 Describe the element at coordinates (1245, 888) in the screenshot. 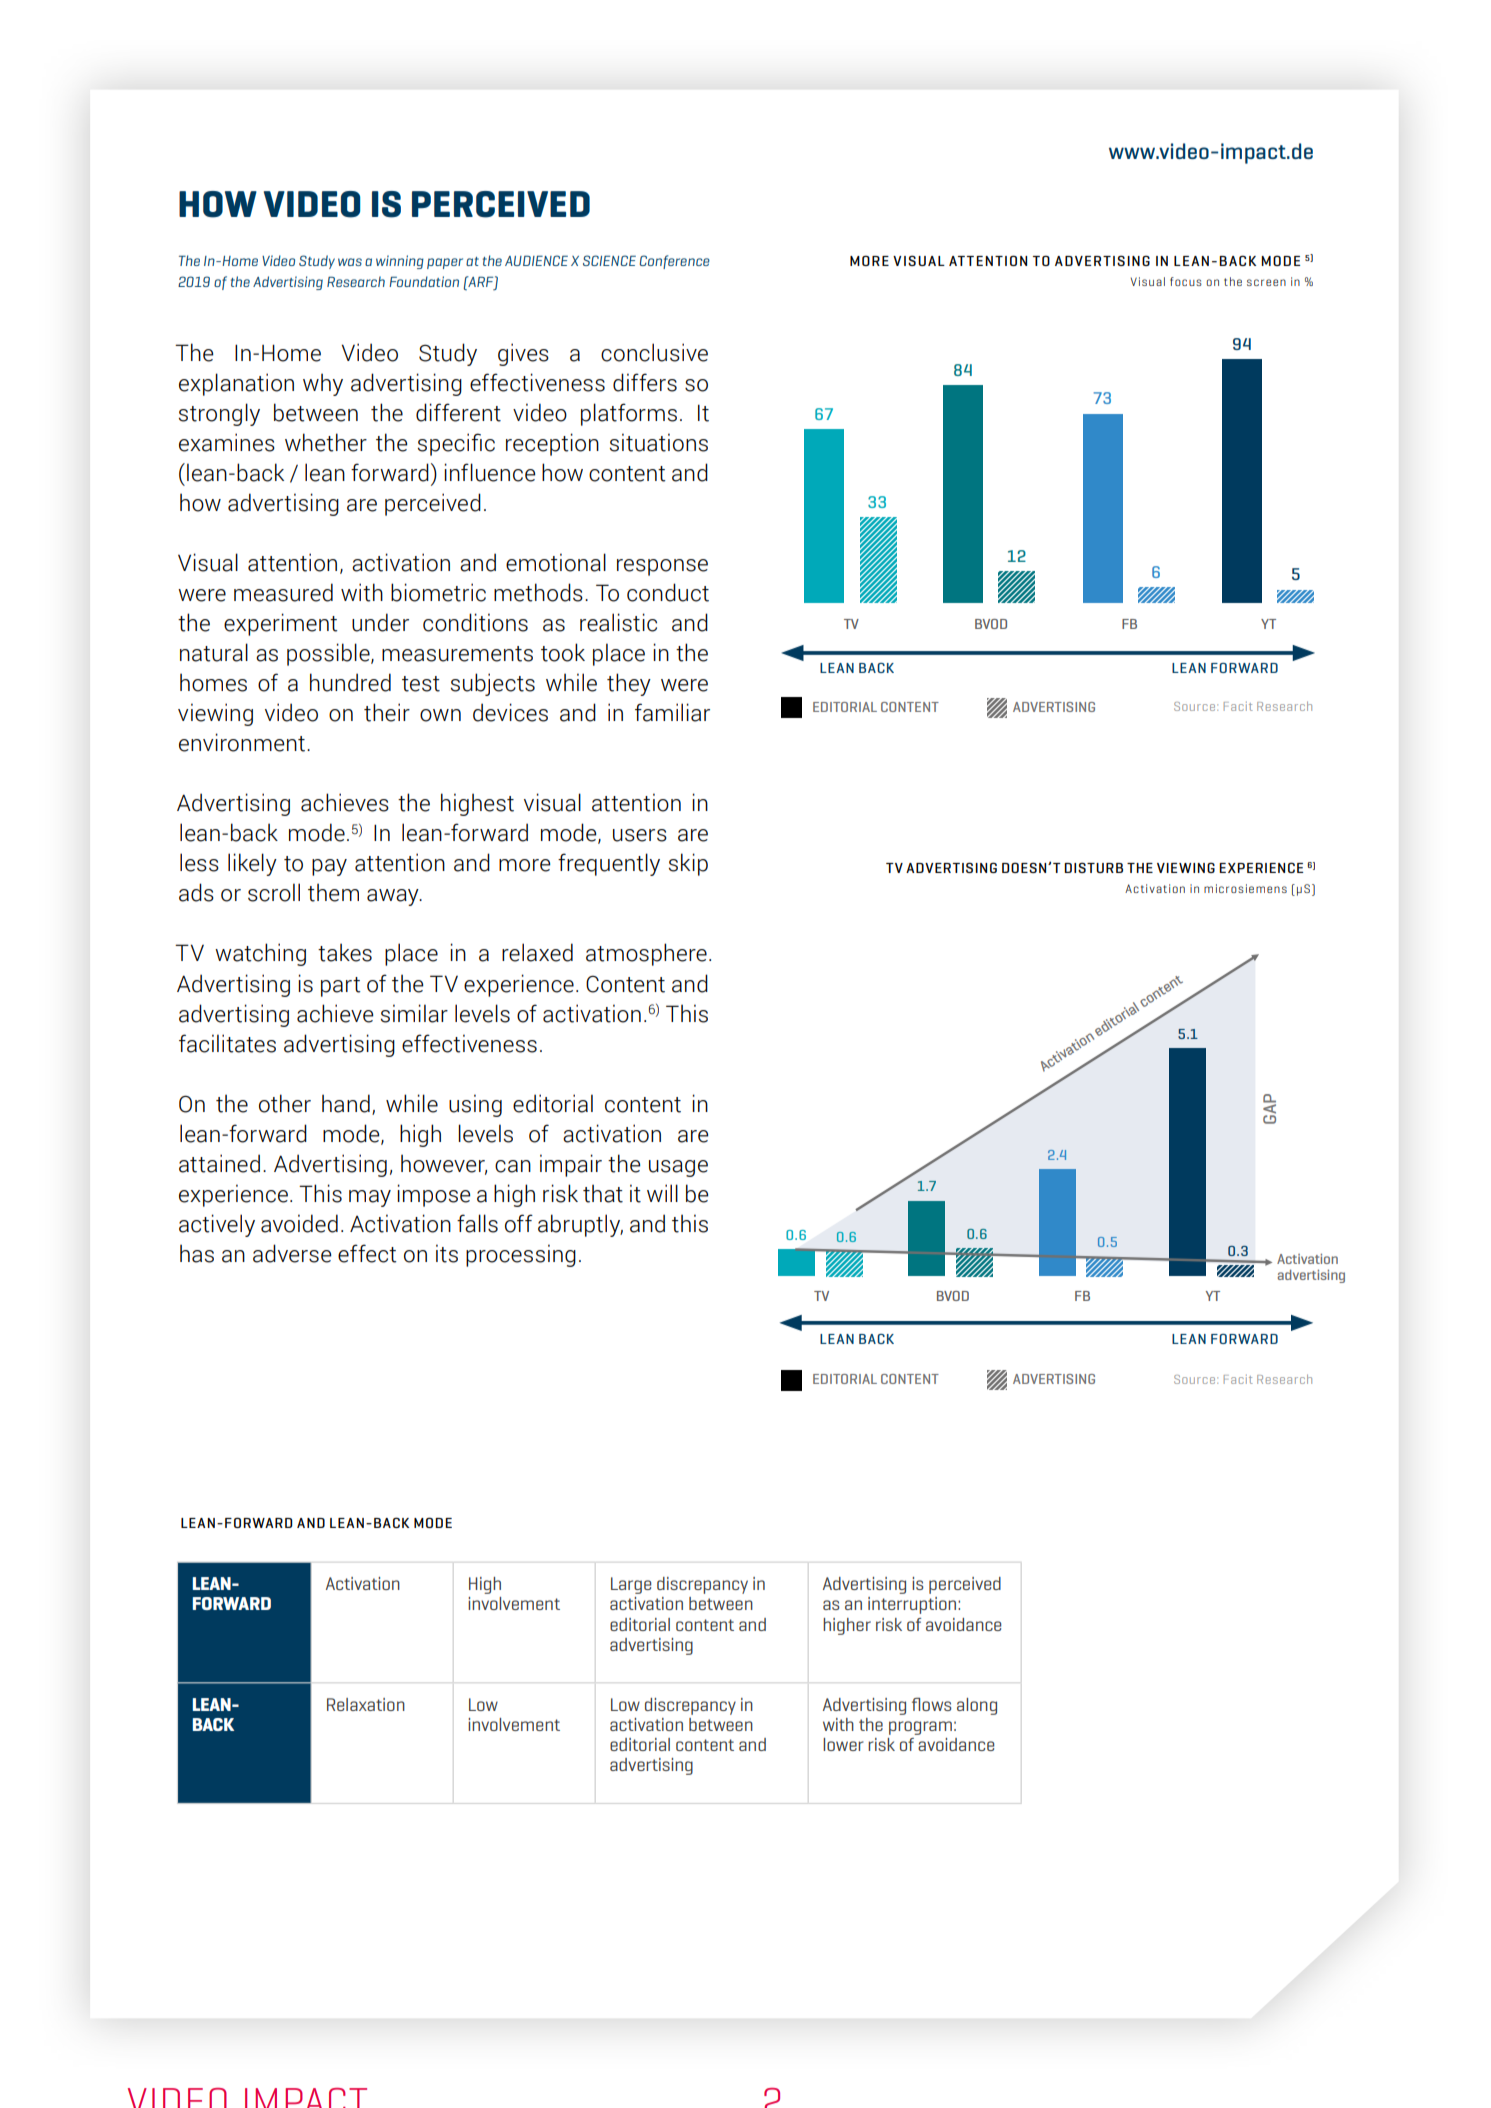

I see `microsiemens` at that location.
